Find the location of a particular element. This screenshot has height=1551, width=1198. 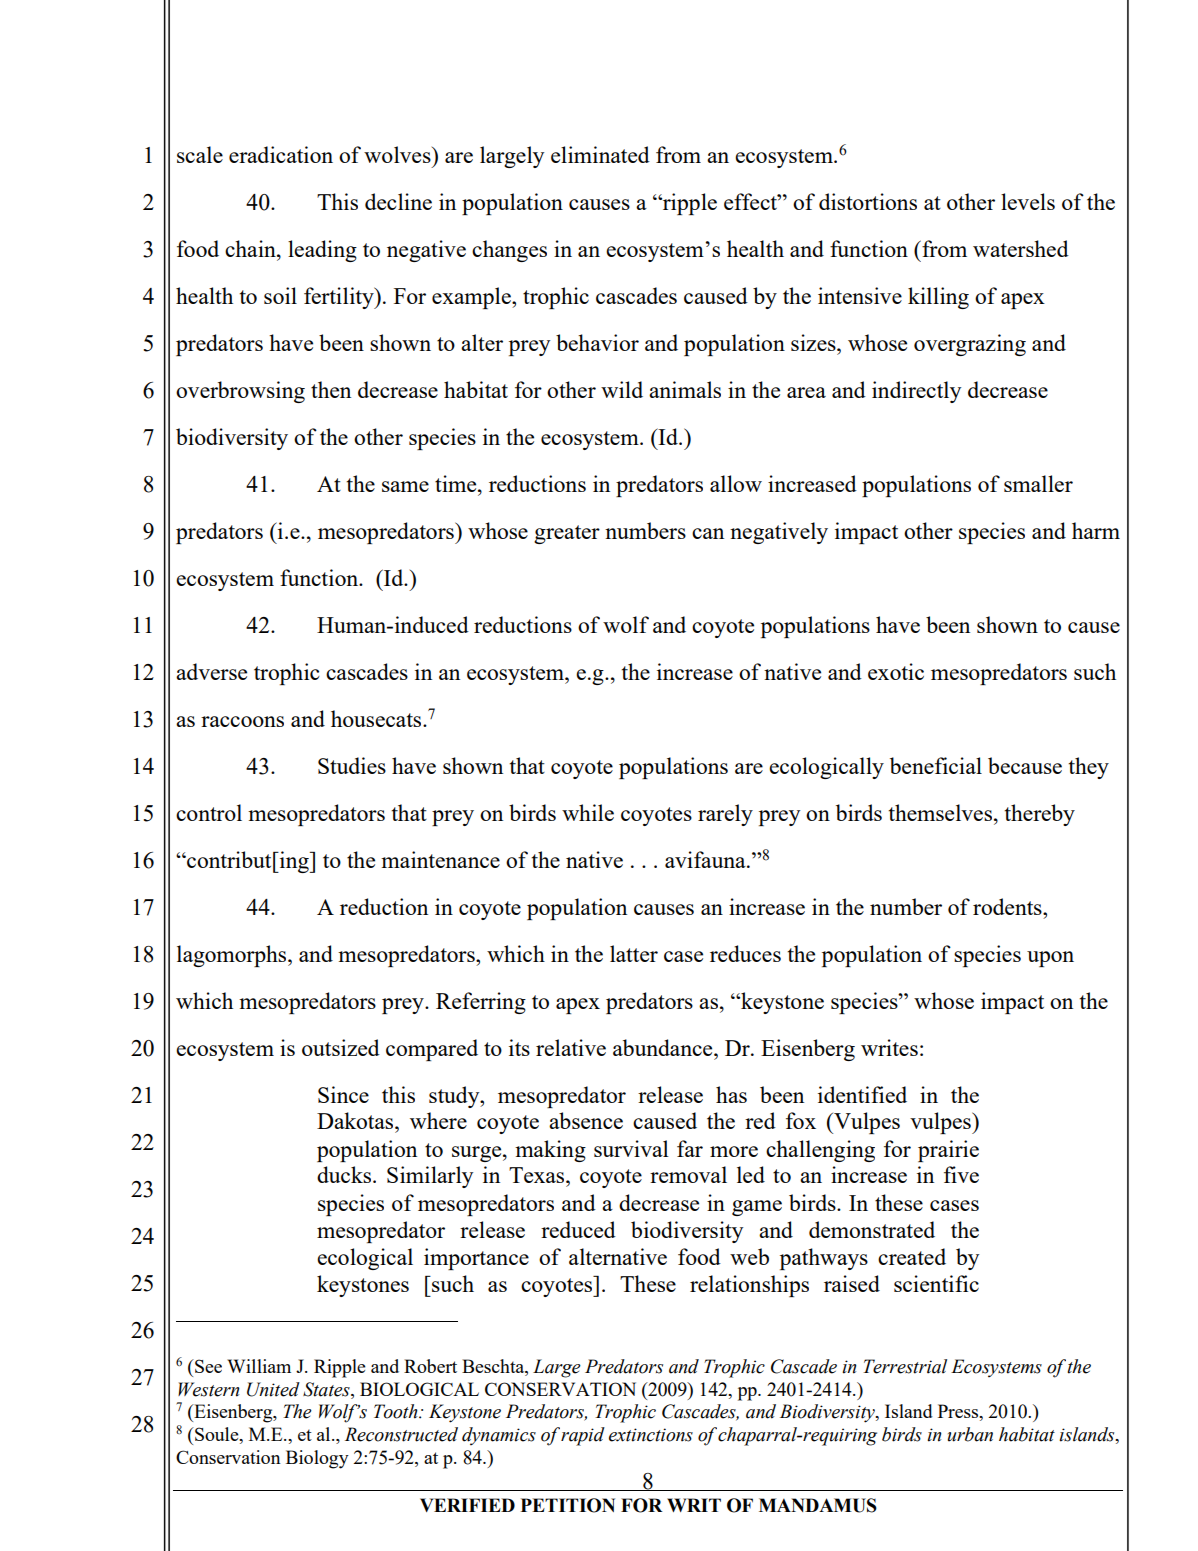

urban is located at coordinates (970, 1434).
